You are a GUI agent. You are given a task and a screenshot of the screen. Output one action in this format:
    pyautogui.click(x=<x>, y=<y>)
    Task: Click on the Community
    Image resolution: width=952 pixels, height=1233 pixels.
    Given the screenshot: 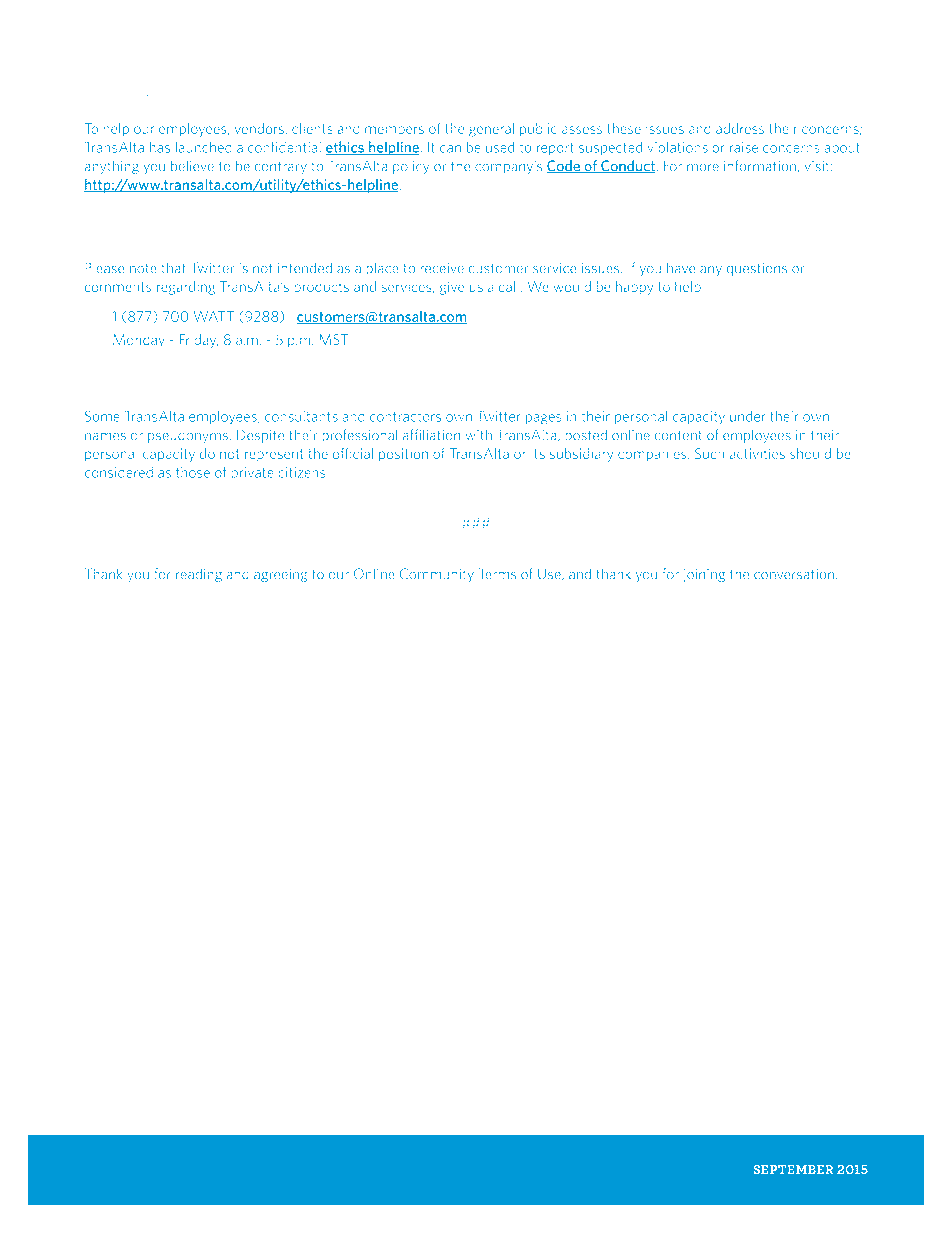 What is the action you would take?
    pyautogui.click(x=437, y=575)
